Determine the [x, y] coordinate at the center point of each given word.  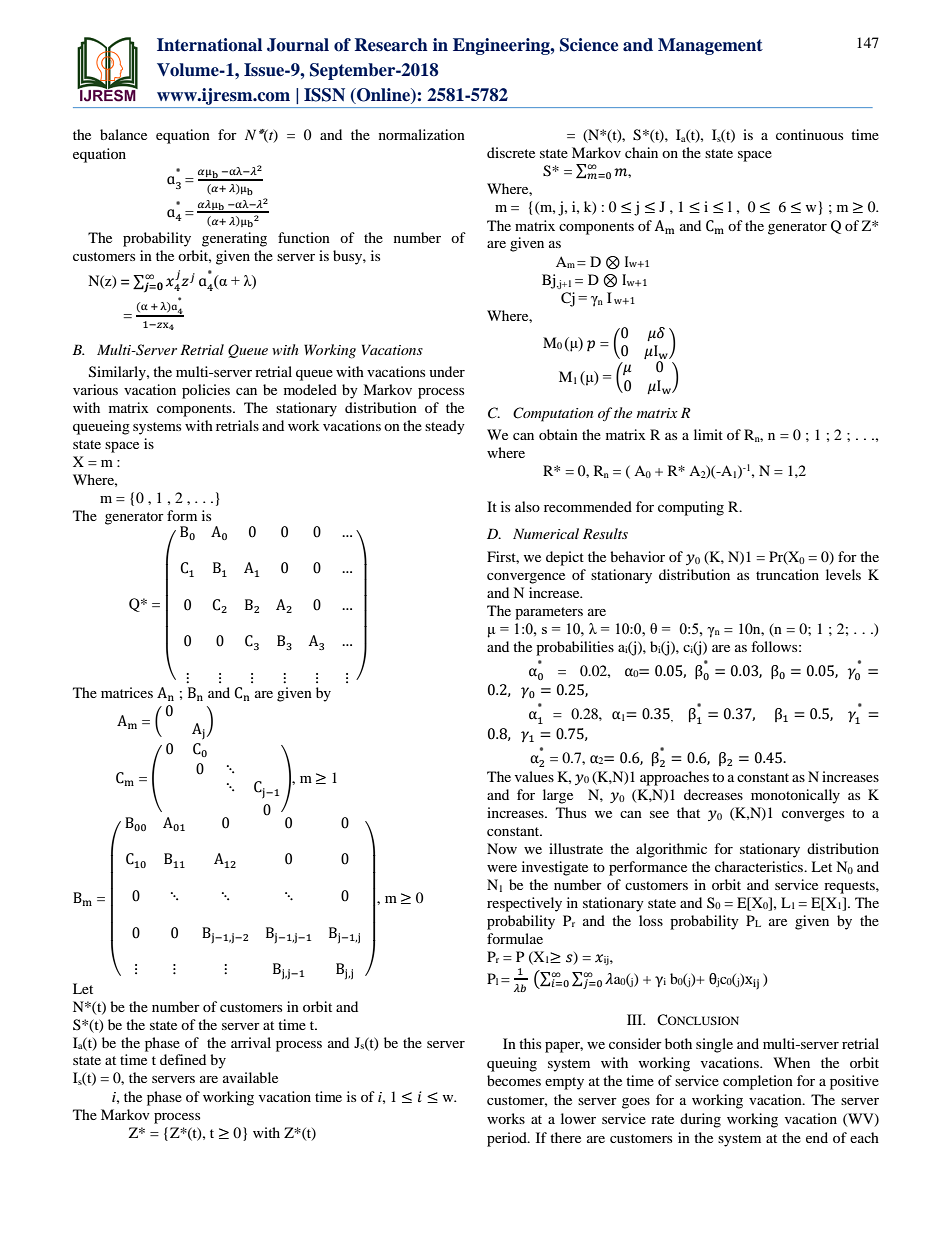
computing [691, 508]
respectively [524, 904]
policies [206, 391]
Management [710, 46]
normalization [422, 134]
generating [234, 239]
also [527, 506]
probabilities [575, 648]
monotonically [795, 796]
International [209, 45]
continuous [809, 134]
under [447, 371]
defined [183, 1059]
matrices [127, 692]
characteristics [760, 866]
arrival [251, 1042]
